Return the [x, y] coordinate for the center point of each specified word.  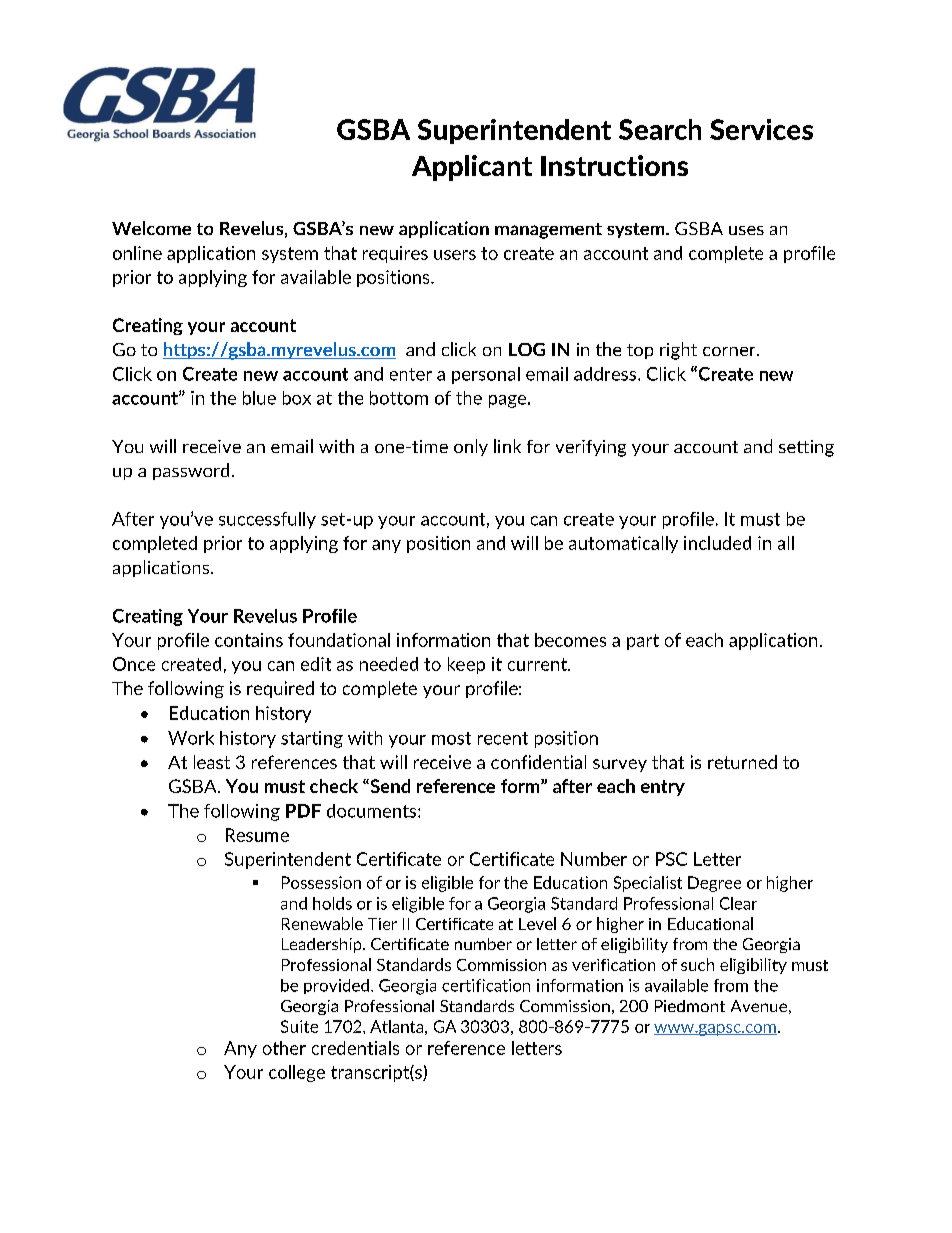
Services [761, 129]
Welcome [151, 228]
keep [466, 665]
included [717, 543]
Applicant [472, 168]
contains [249, 640]
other [284, 1048]
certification [486, 985]
